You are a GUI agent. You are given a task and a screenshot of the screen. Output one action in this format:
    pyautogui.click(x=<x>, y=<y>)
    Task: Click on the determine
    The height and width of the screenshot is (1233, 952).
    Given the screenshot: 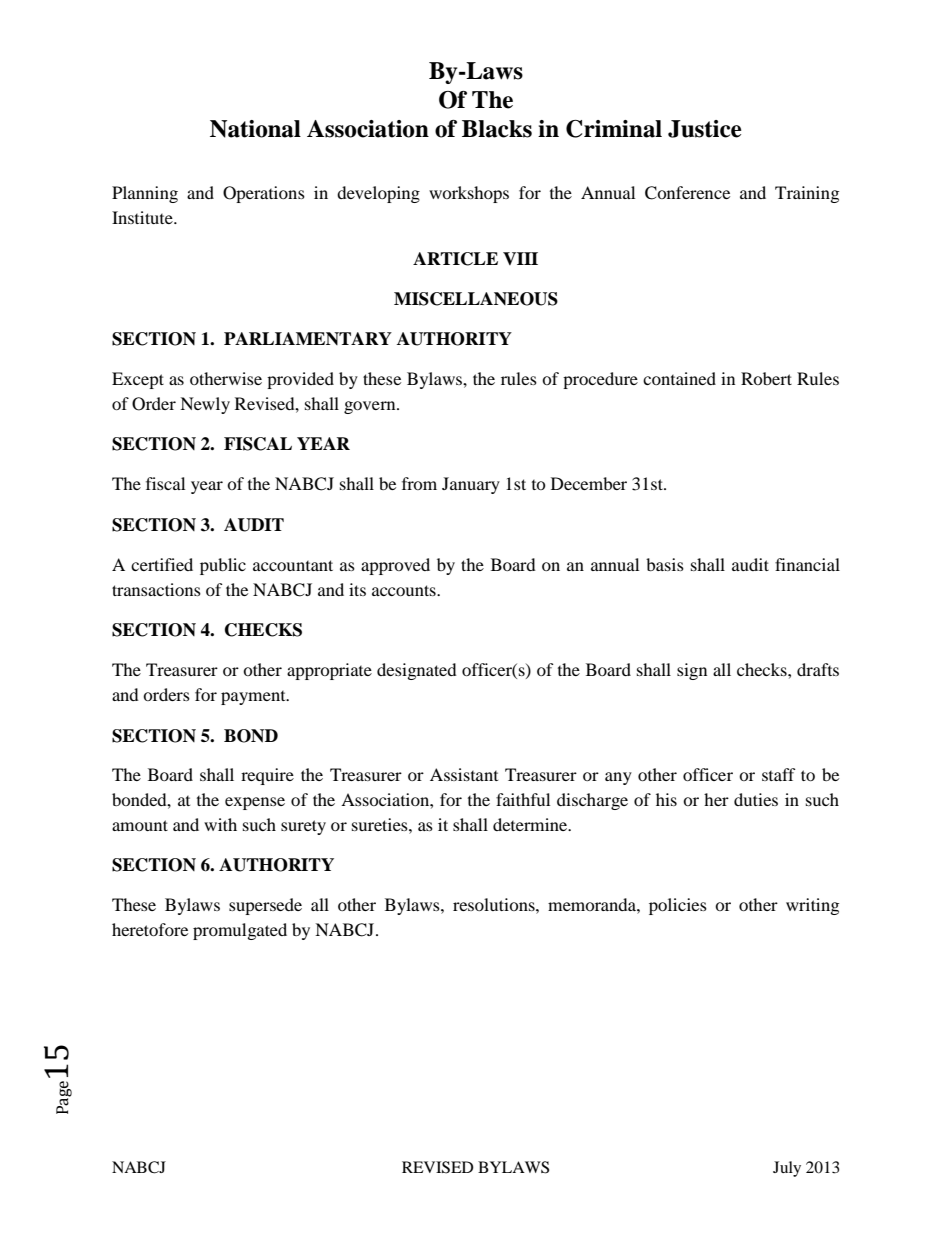 What is the action you would take?
    pyautogui.click(x=531, y=824)
